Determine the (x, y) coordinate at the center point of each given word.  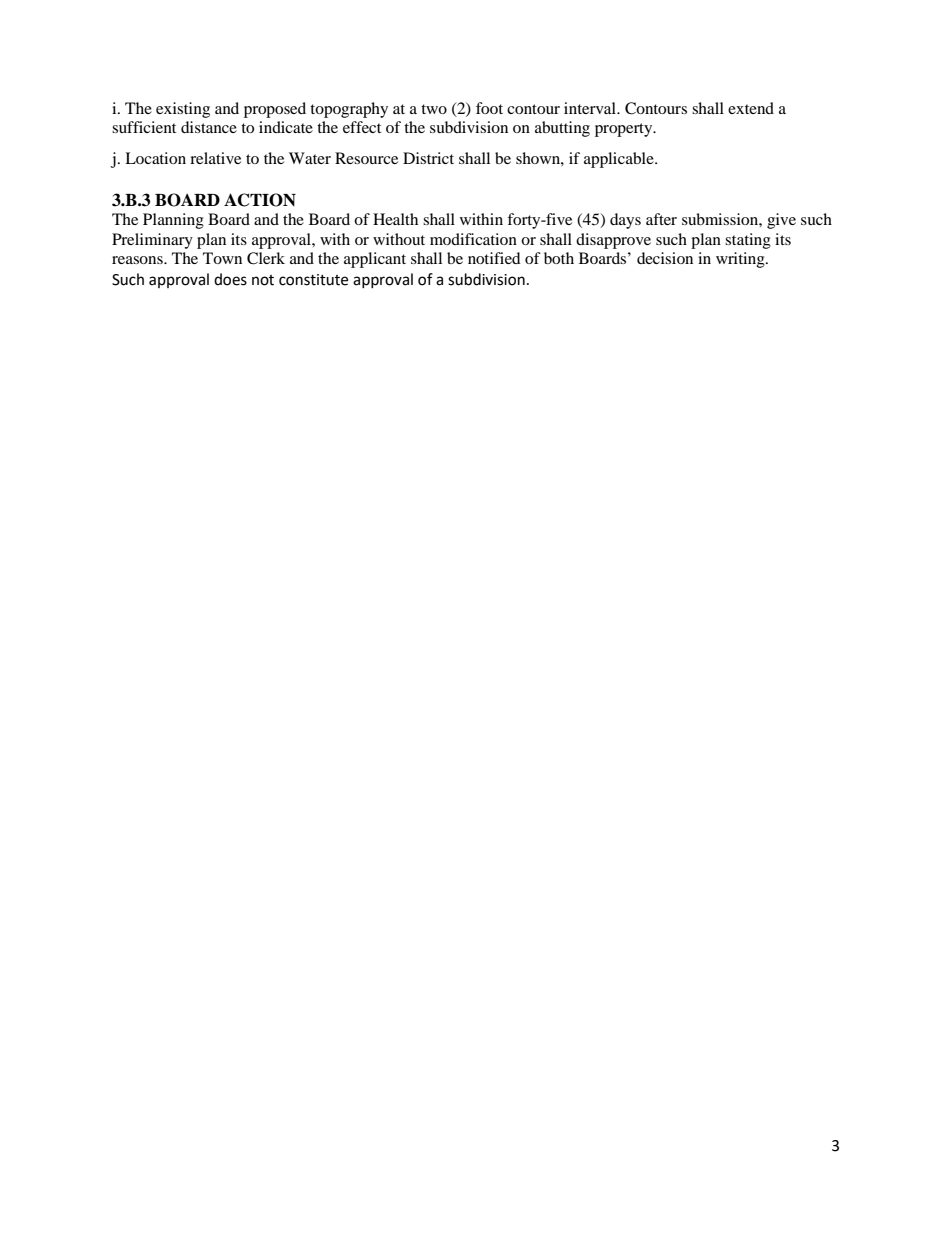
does (230, 279)
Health (395, 219)
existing (183, 110)
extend (751, 108)
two (434, 109)
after (661, 219)
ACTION (260, 200)
